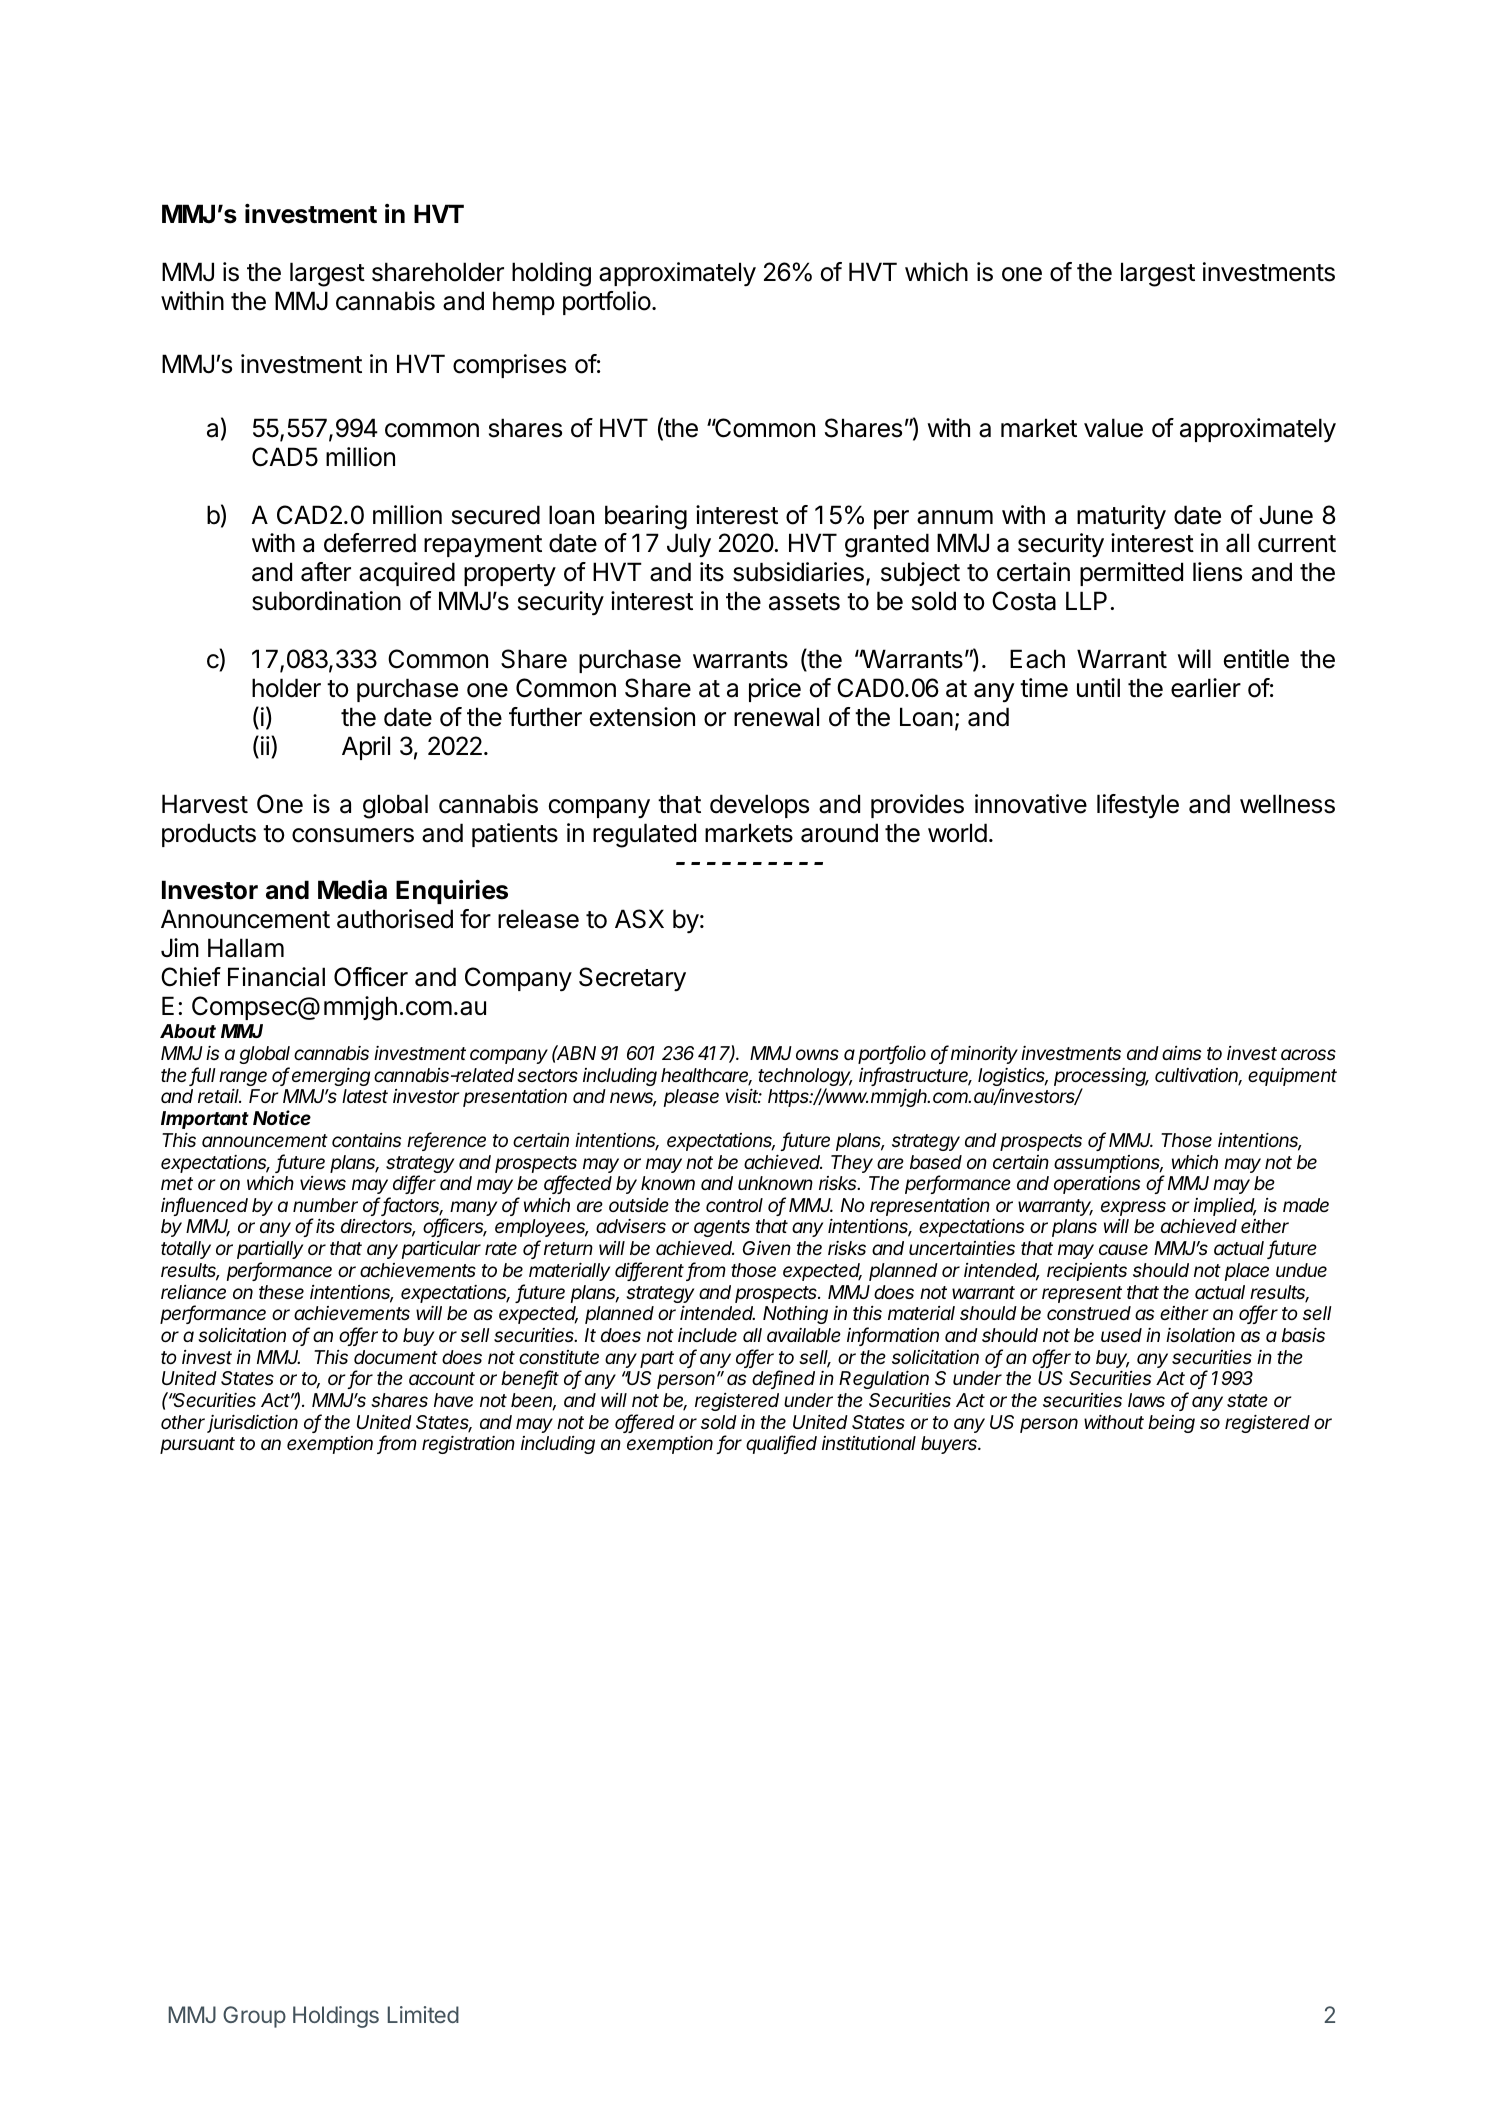 The width and height of the image is (1496, 2118). Describe the element at coordinates (352, 890) in the image. I see `Media` at that location.
